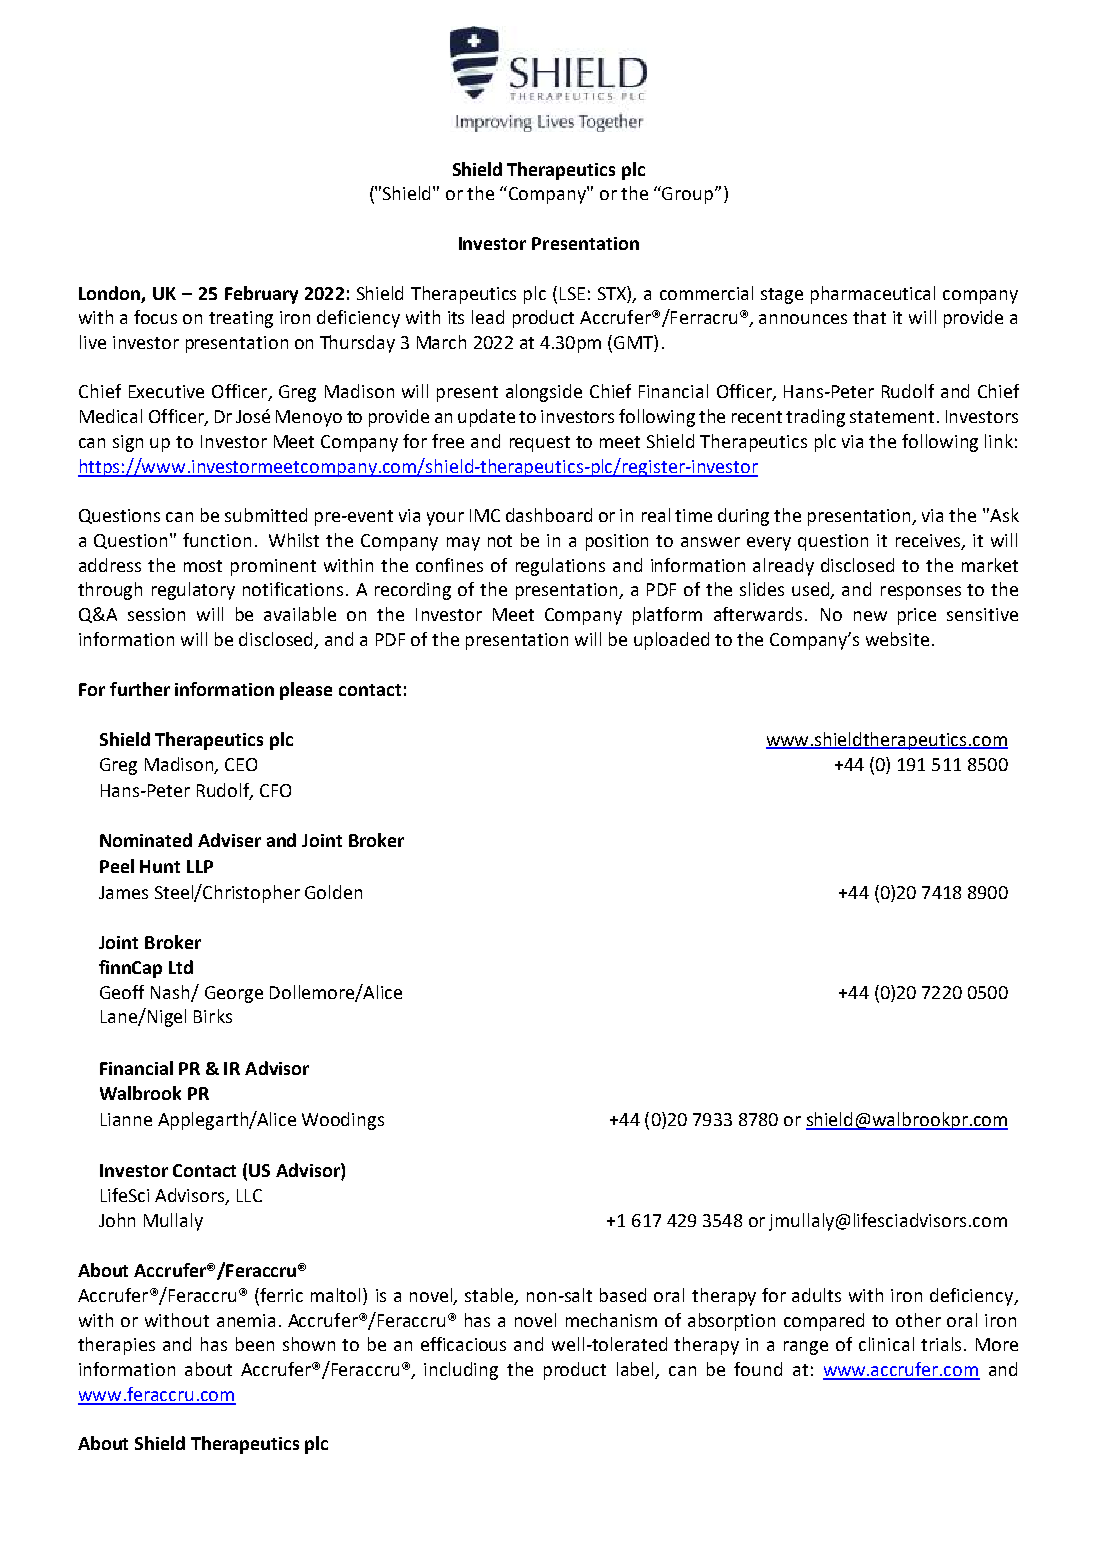  What do you see at coordinates (540, 444) in the screenshot?
I see `request` at bounding box center [540, 444].
